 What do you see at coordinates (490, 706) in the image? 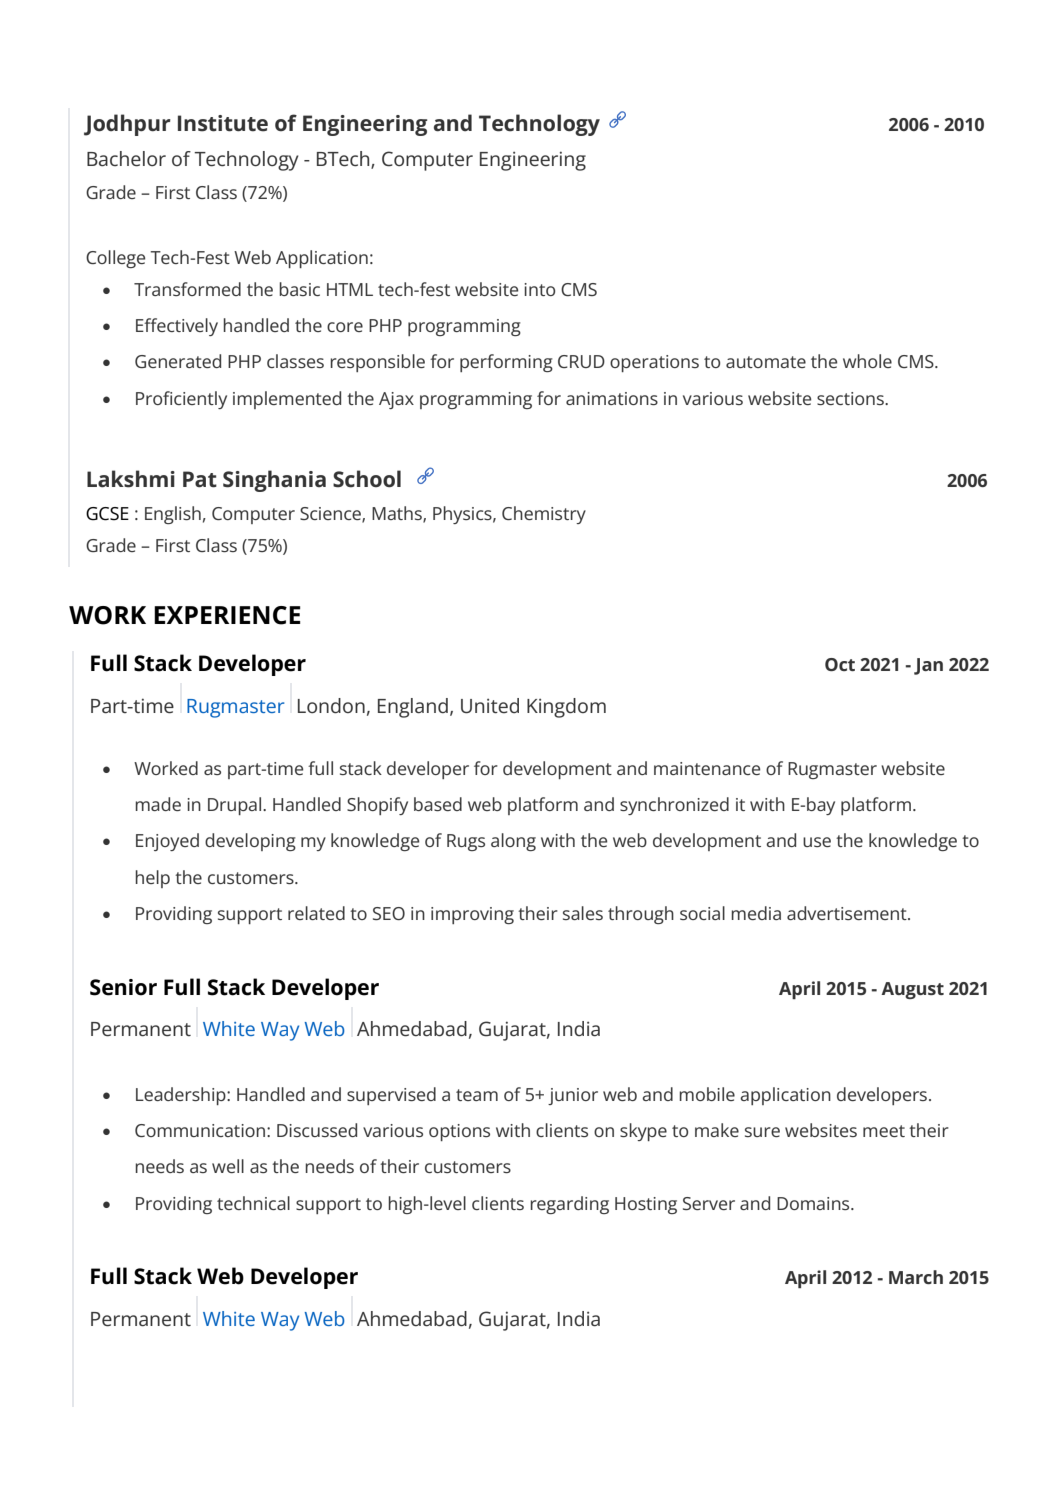
I see `United` at bounding box center [490, 706].
